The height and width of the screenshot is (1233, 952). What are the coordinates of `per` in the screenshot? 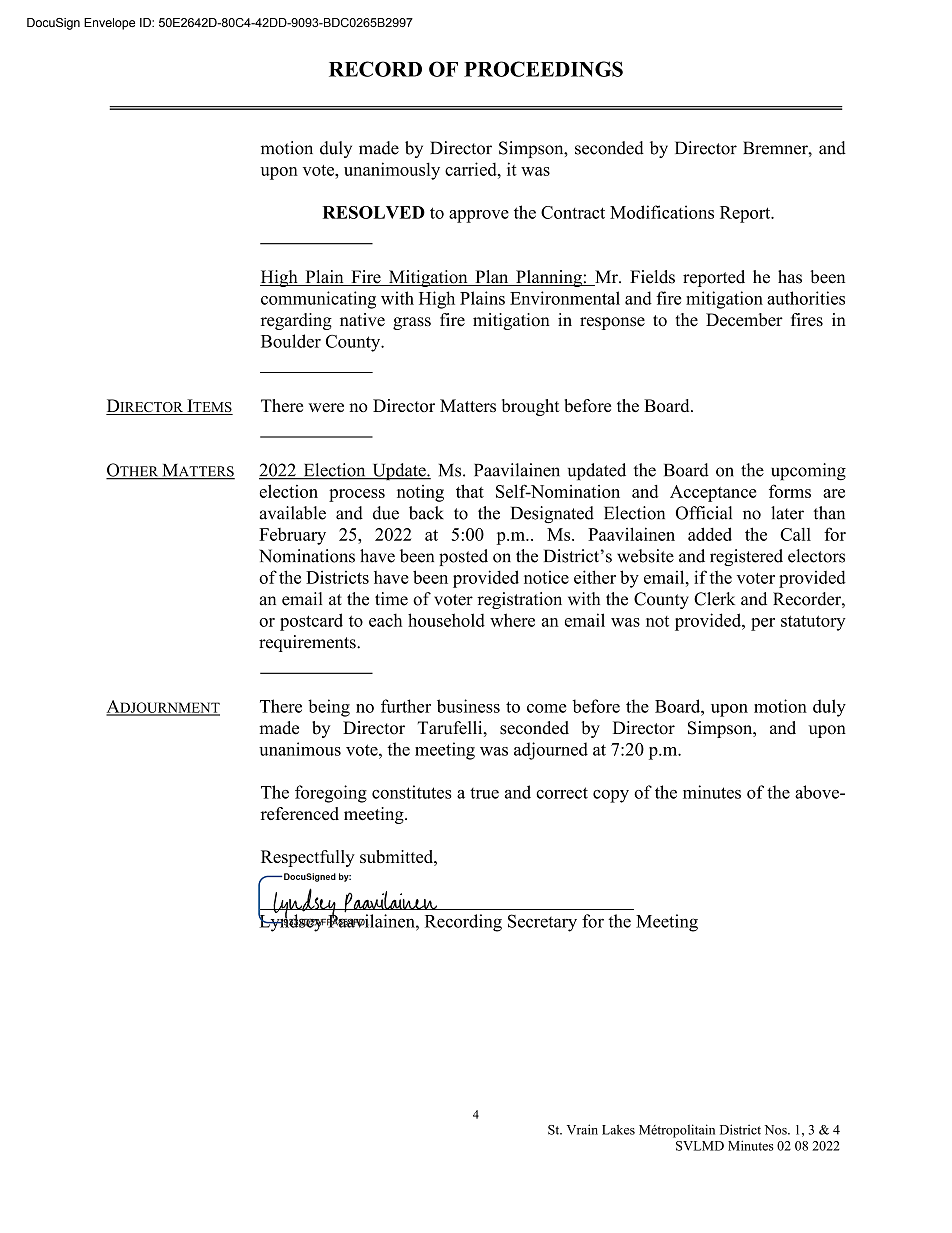 It's located at (763, 624).
